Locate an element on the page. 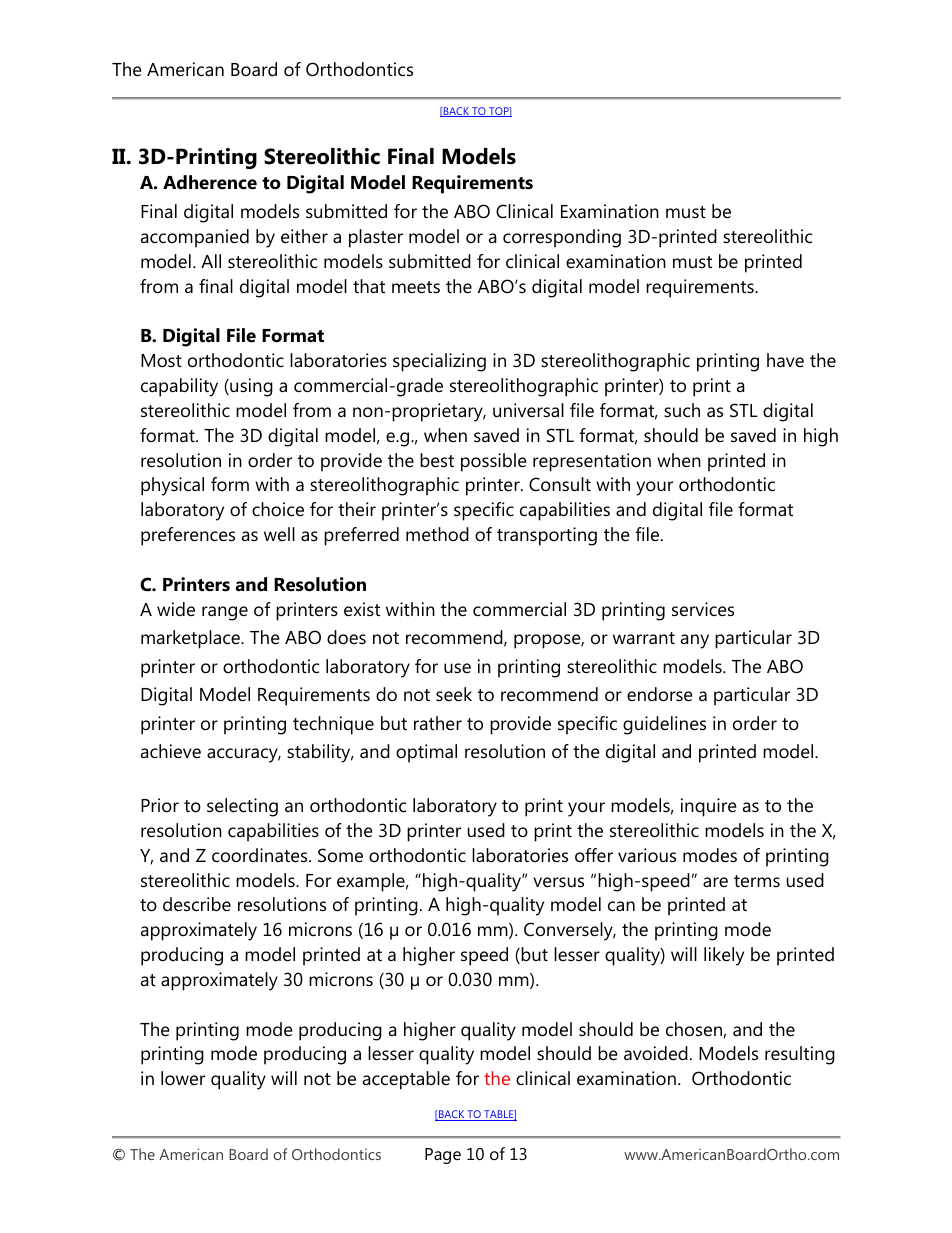 The width and height of the page is (952, 1233). optimal is located at coordinates (426, 753).
